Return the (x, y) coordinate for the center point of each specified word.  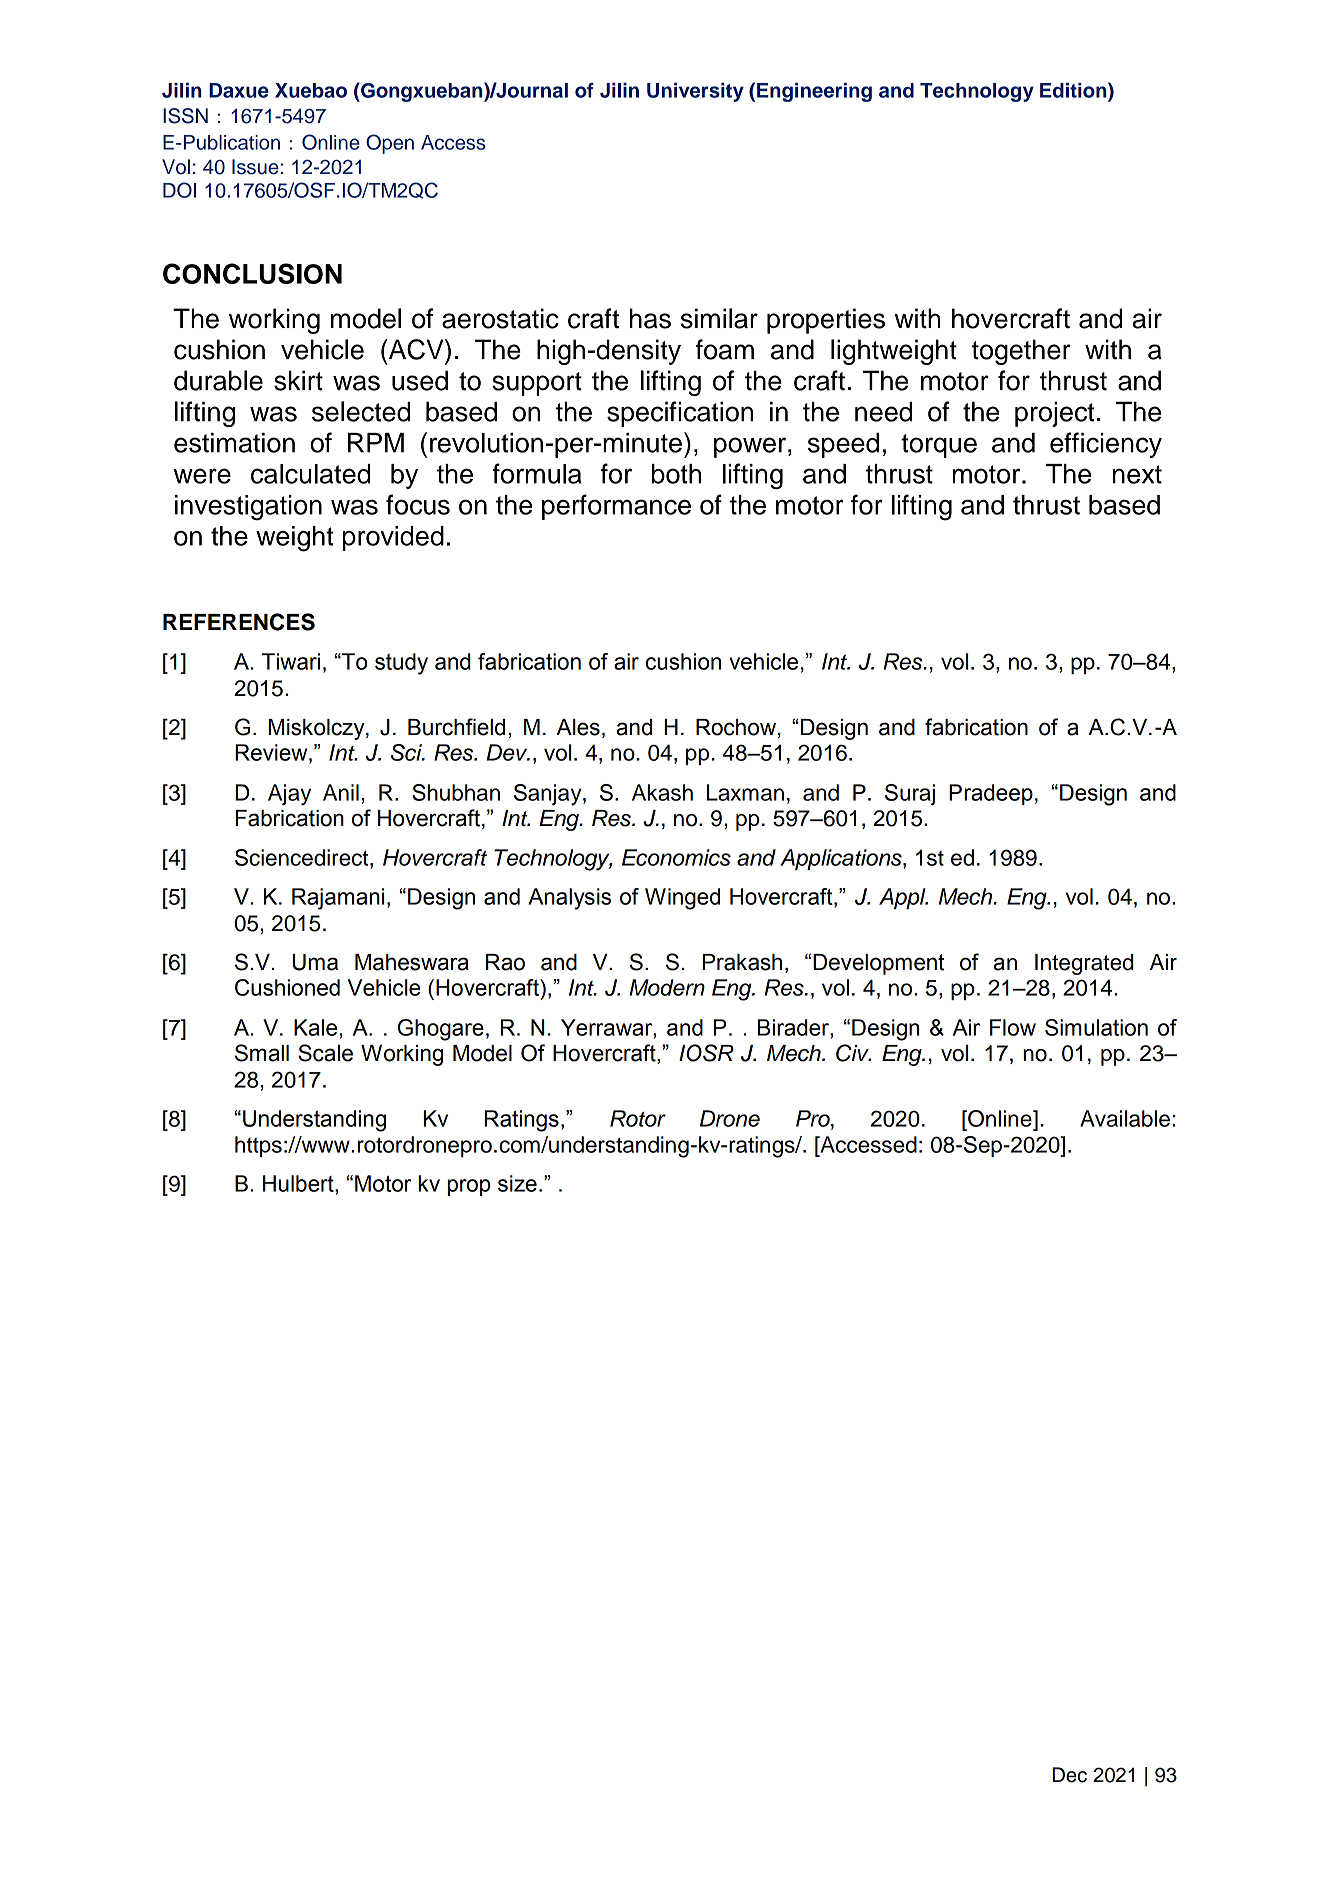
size (517, 1183)
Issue (256, 167)
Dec (1069, 1775)
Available (1126, 1118)
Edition (1074, 90)
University (695, 92)
